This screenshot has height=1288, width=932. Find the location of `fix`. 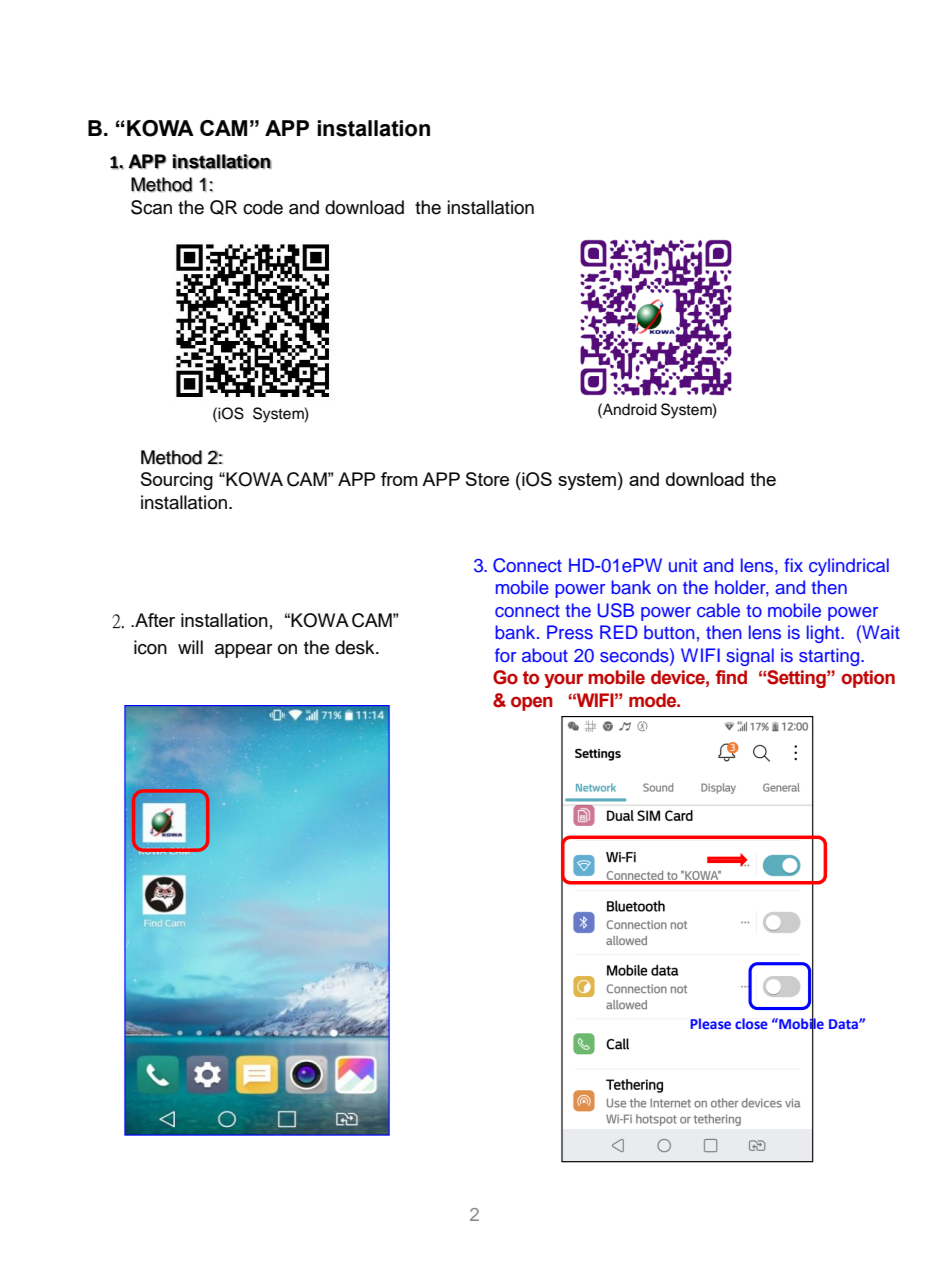

fix is located at coordinates (793, 565).
